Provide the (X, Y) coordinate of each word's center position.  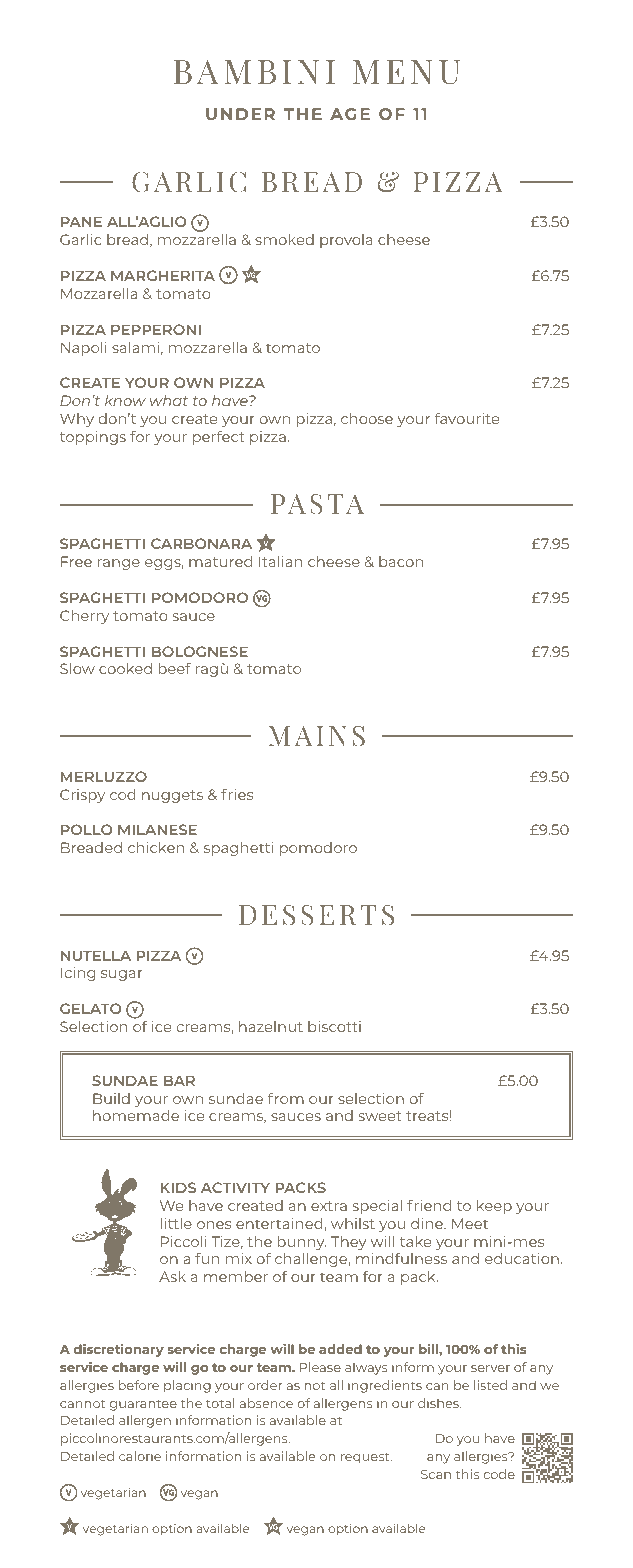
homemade (136, 1115)
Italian (280, 561)
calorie (140, 1456)
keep (494, 1207)
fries (237, 794)
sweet (380, 1116)
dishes (439, 1403)
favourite (467, 418)
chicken (156, 847)
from (286, 1098)
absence (266, 1403)
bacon (401, 561)
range (119, 564)
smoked (284, 239)
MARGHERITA (163, 275)
